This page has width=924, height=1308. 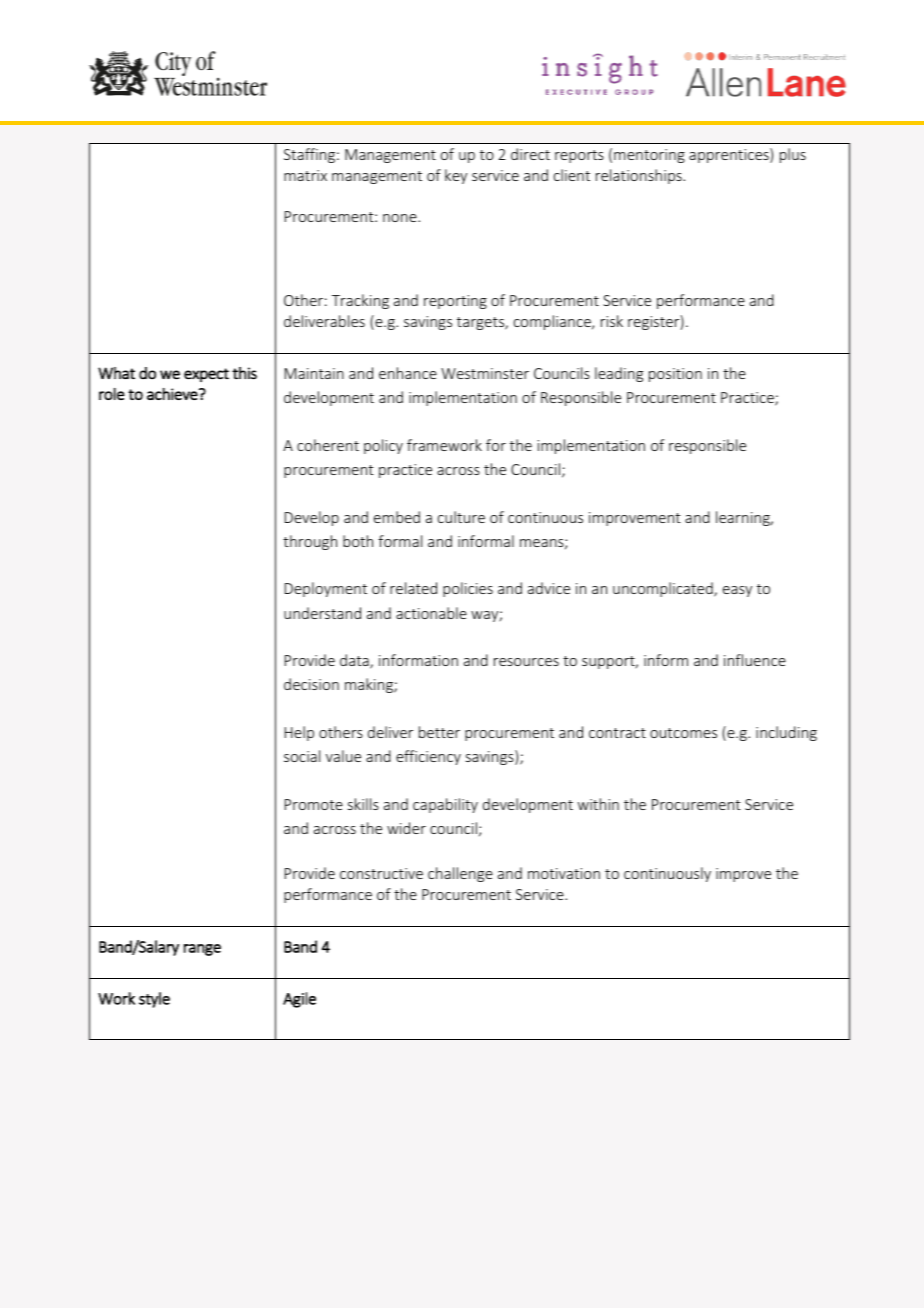 I want to click on apprentices, so click(x=730, y=155).
